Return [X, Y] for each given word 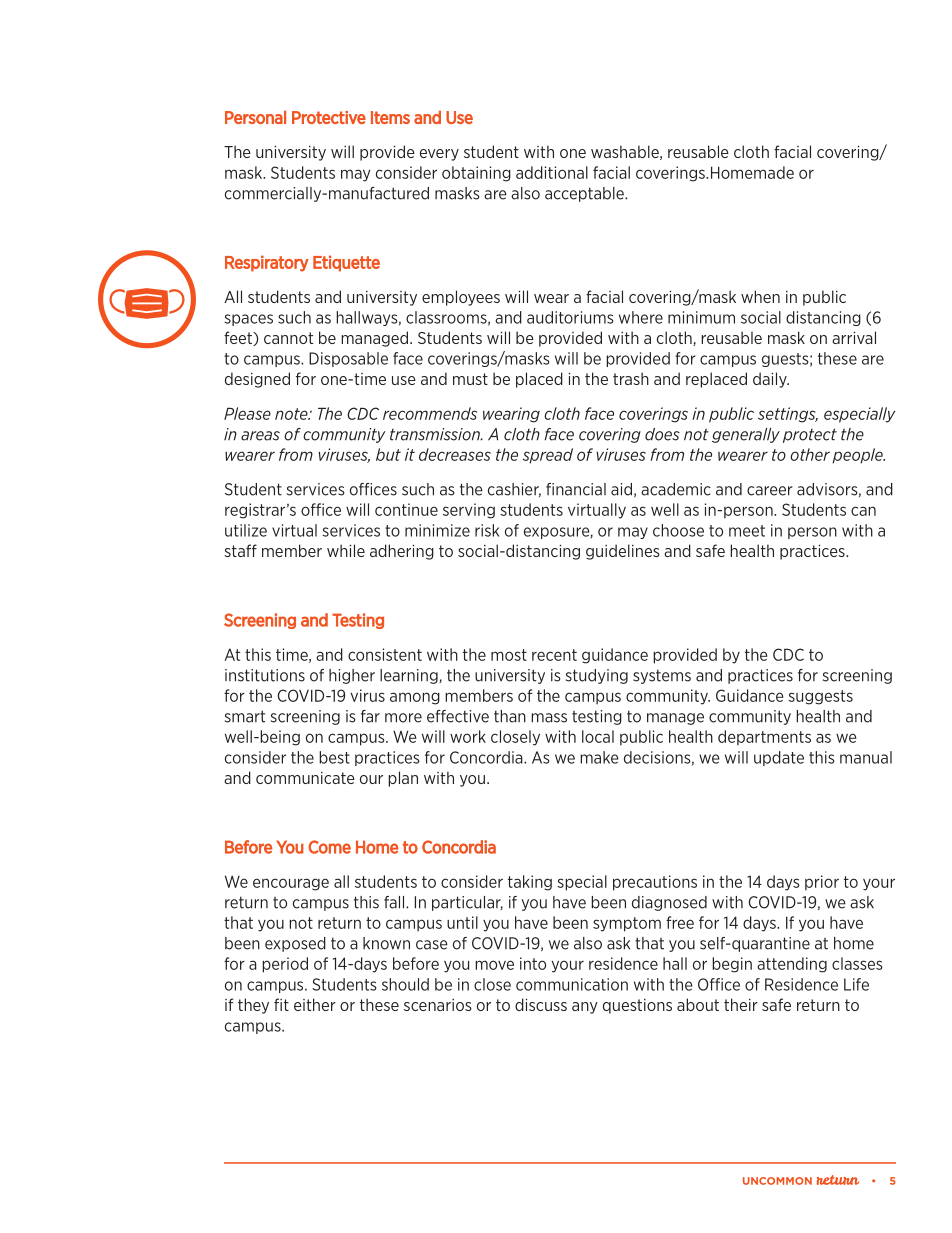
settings [788, 415]
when [760, 296]
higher [352, 676]
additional [552, 172]
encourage [291, 884]
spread [548, 456]
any [585, 1008]
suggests [820, 697]
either [315, 1004]
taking [530, 883]
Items [390, 117]
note [292, 414]
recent [554, 655]
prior [822, 883]
